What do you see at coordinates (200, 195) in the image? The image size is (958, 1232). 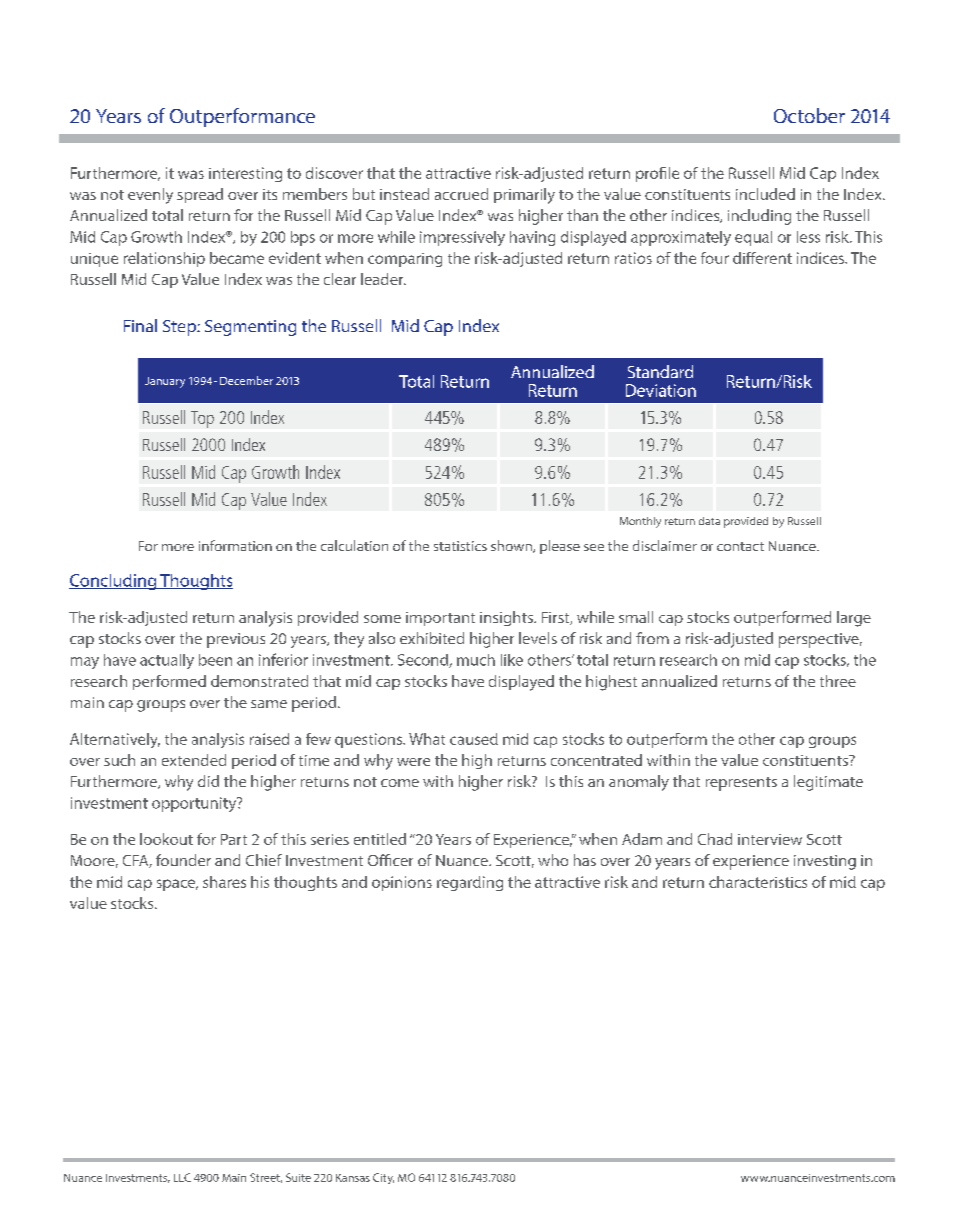 I see `spread` at bounding box center [200, 195].
